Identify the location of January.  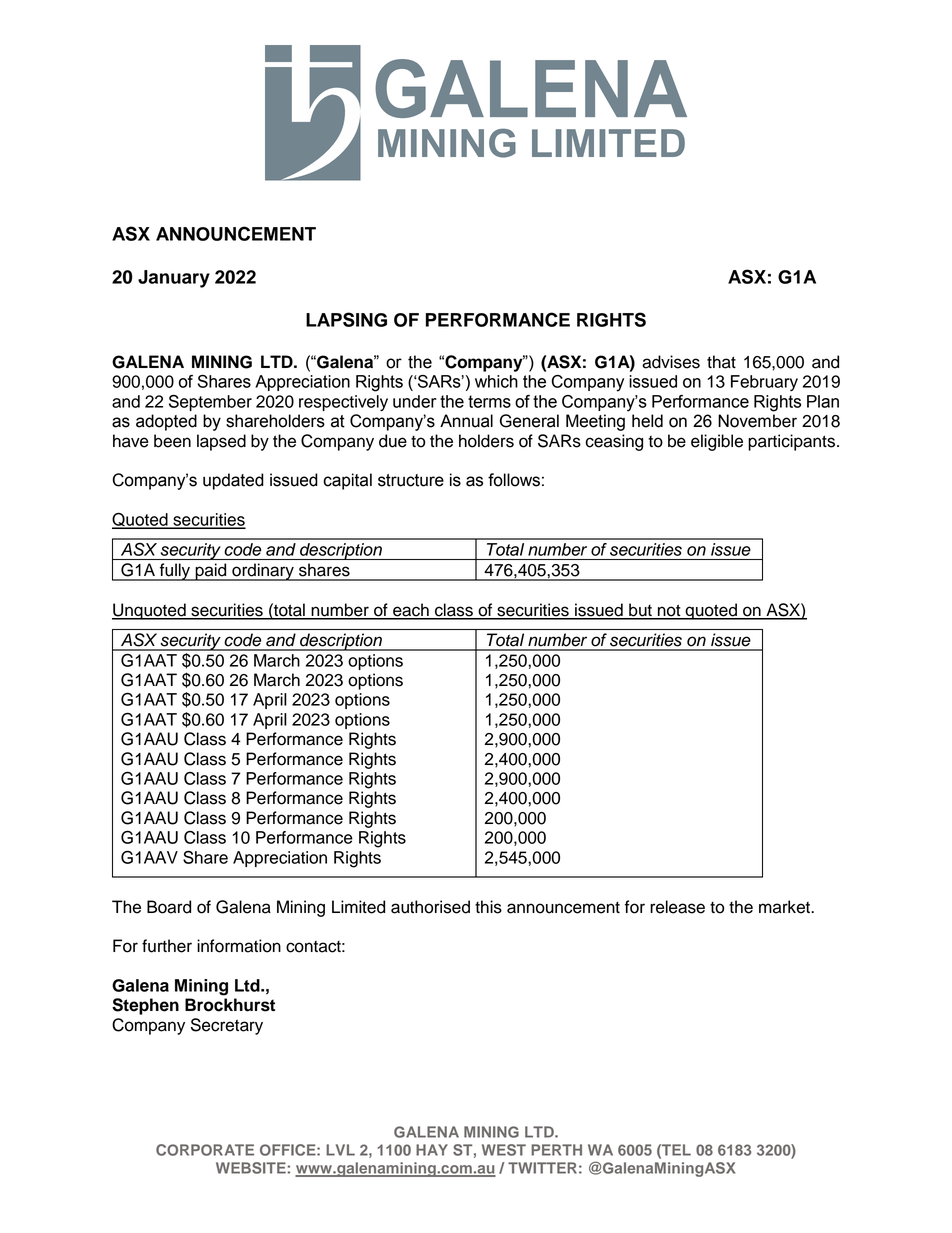
(174, 279).
